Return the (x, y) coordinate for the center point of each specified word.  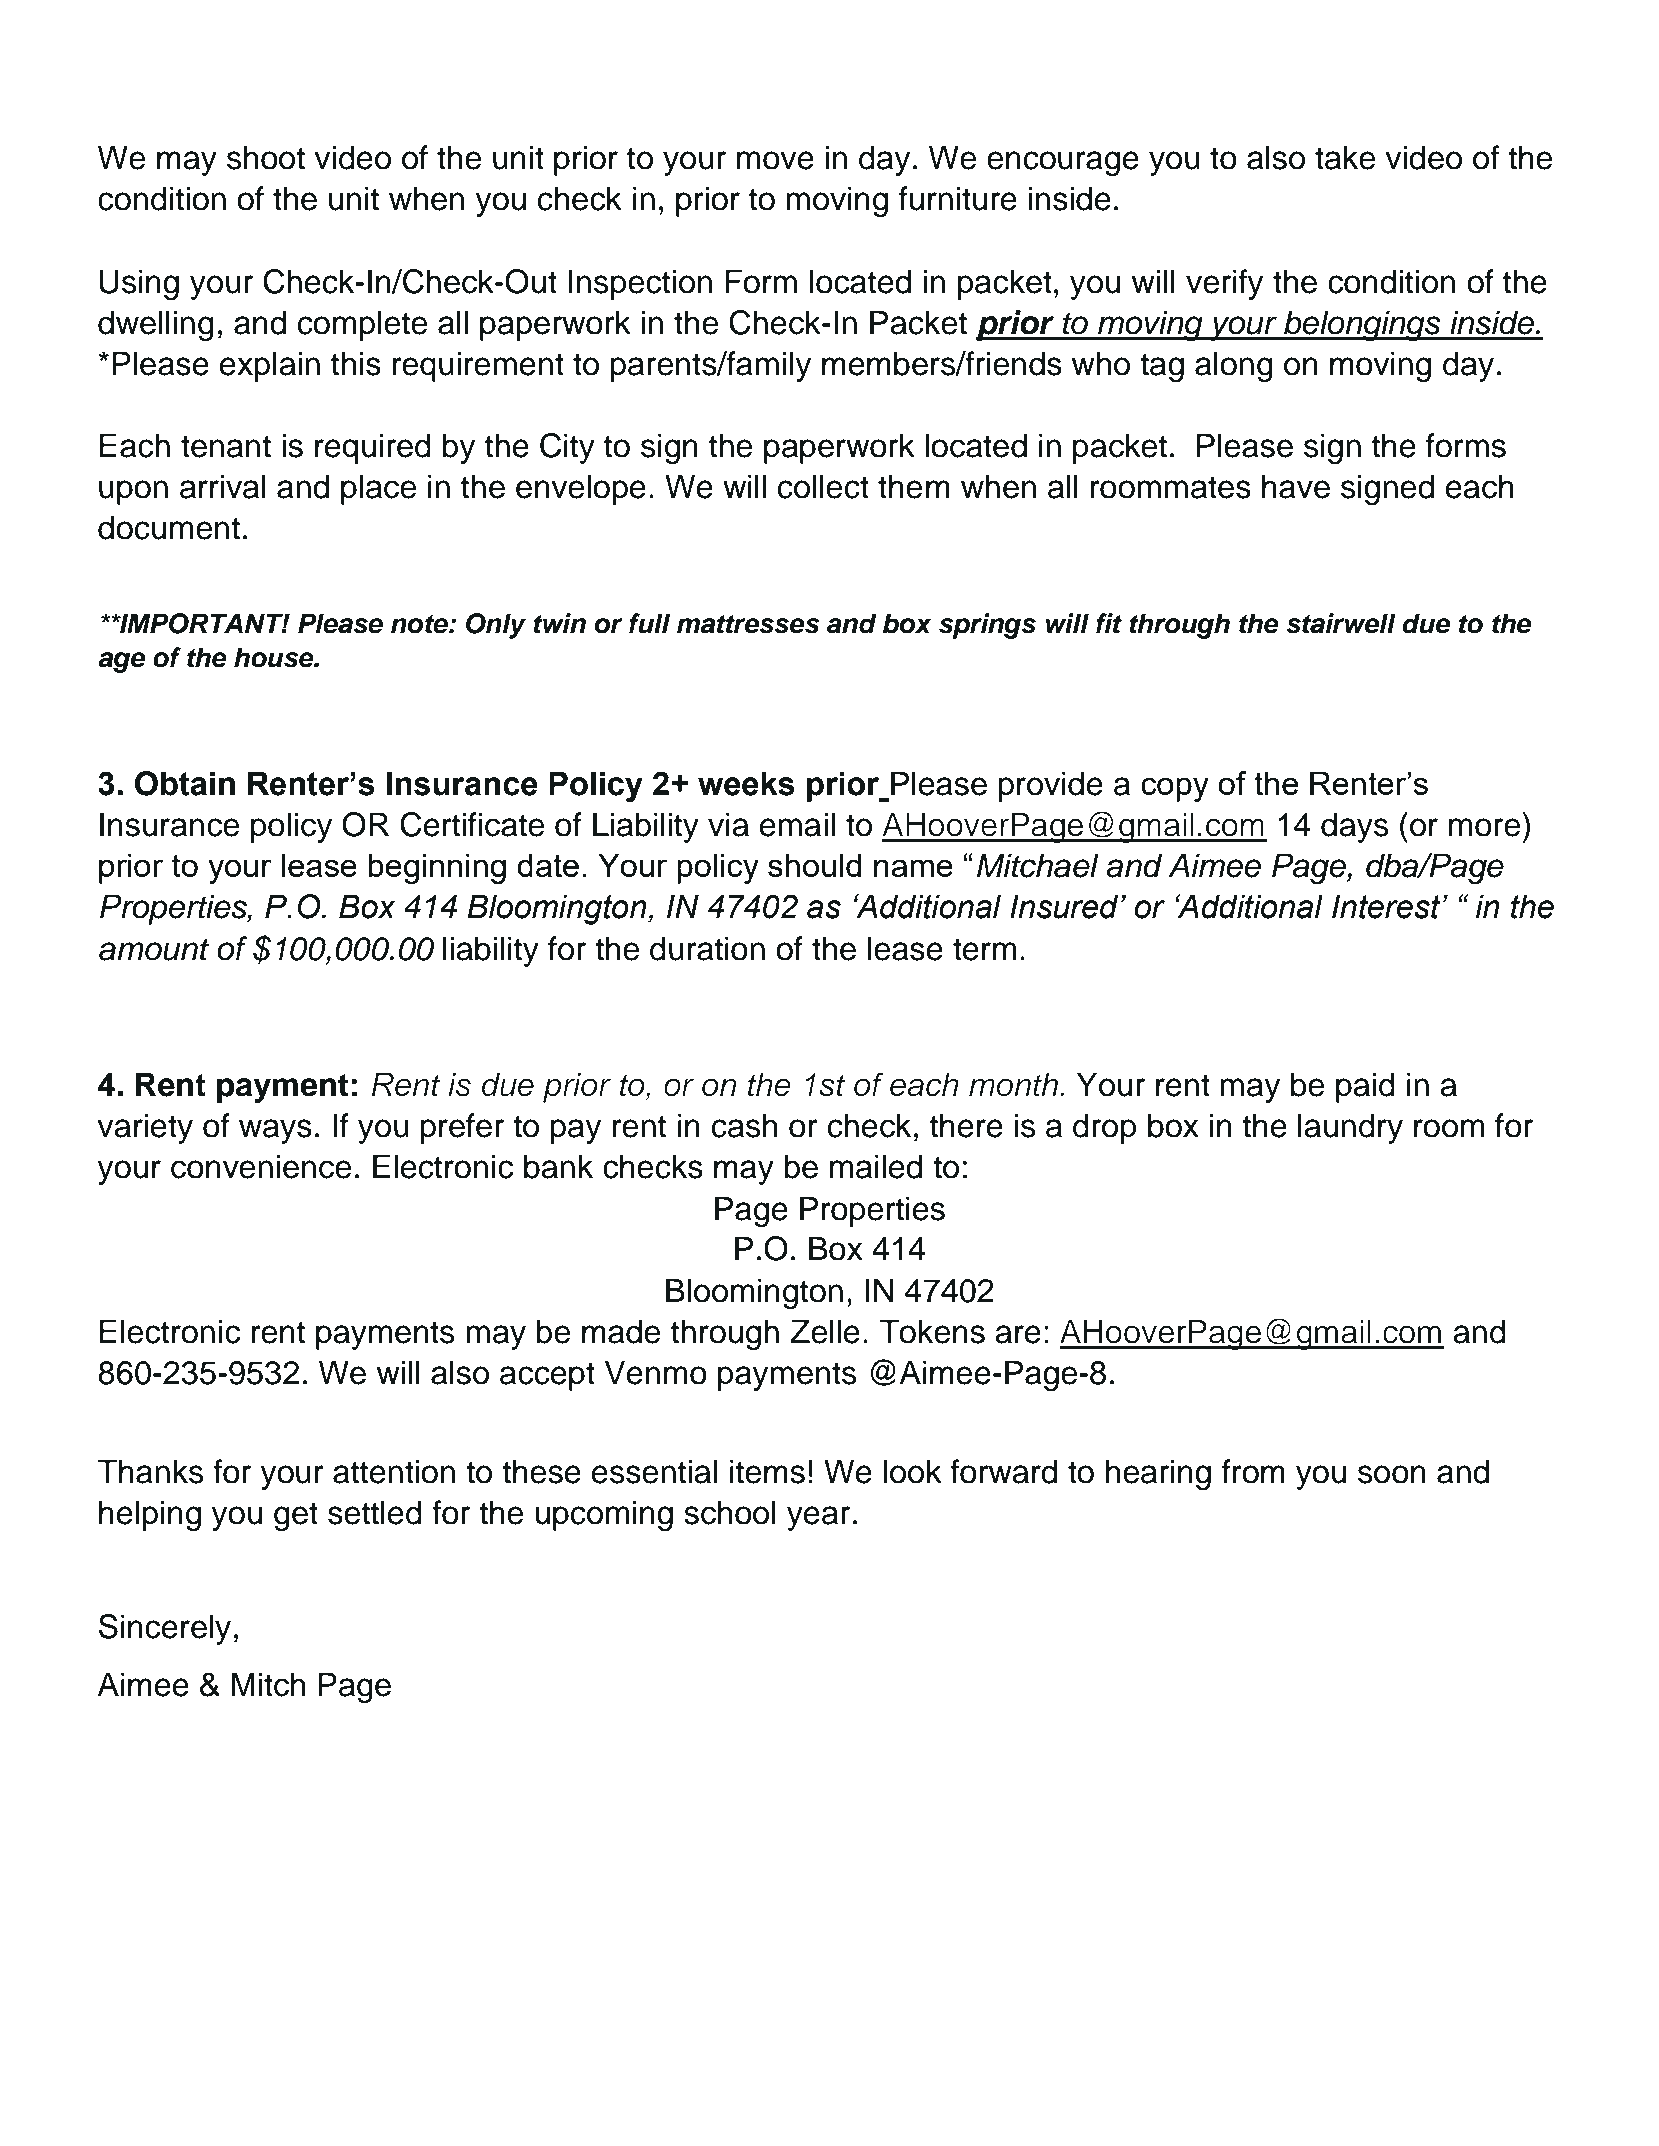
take (1345, 157)
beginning (437, 868)
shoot (266, 157)
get (296, 1516)
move (775, 160)
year (818, 1518)
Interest (1387, 906)
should (815, 865)
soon (1392, 1474)
